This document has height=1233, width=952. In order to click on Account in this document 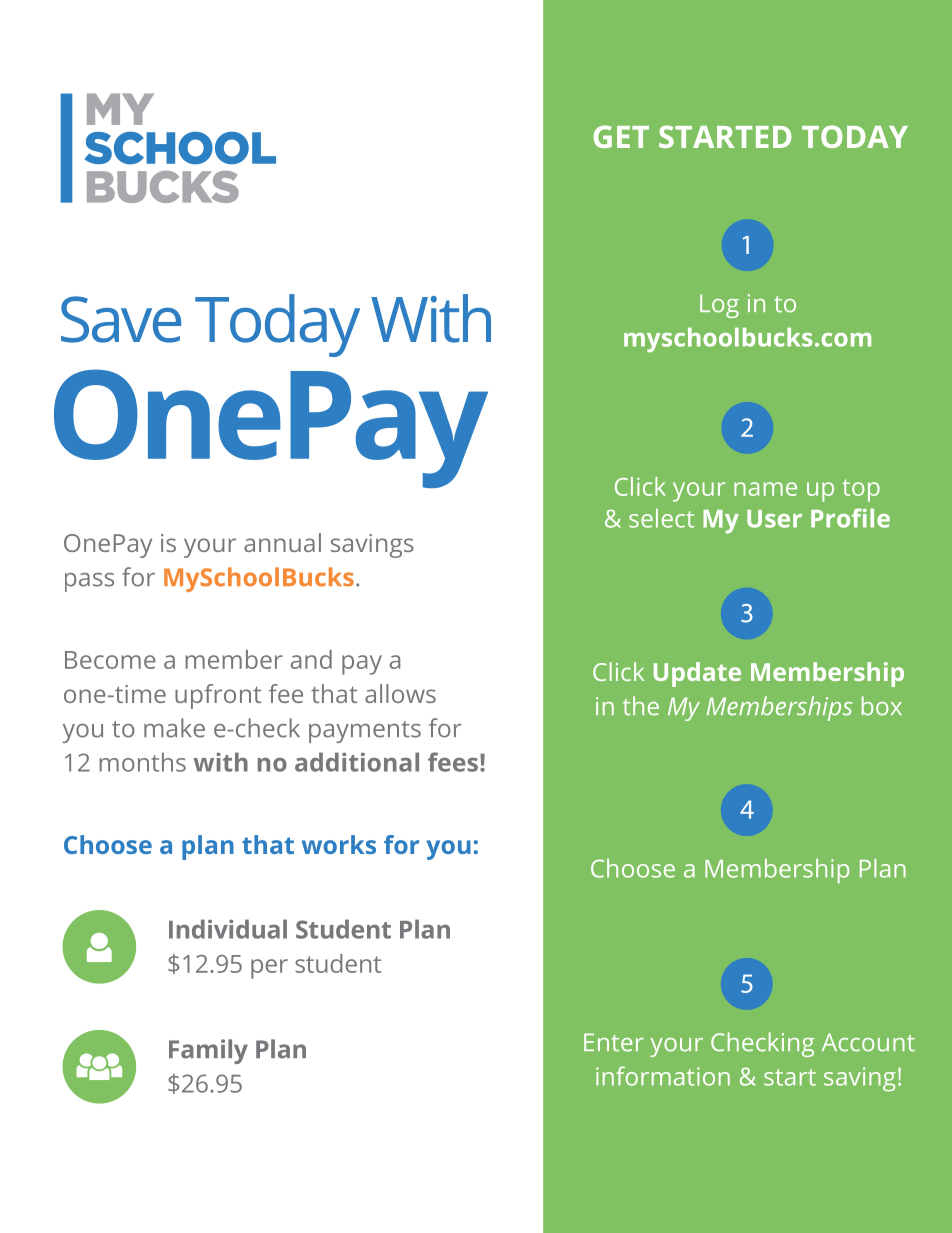, I will do `click(868, 1042)`.
